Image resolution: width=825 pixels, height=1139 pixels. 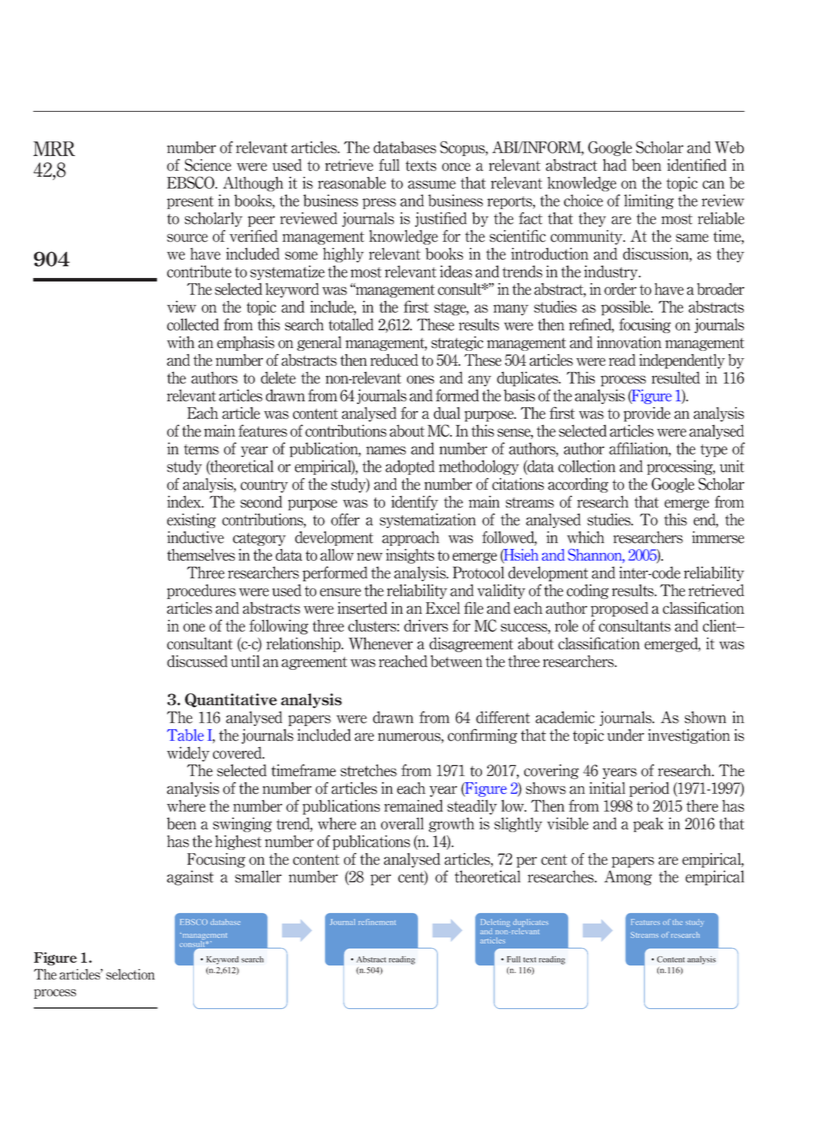 I want to click on discussed, so click(x=197, y=661).
